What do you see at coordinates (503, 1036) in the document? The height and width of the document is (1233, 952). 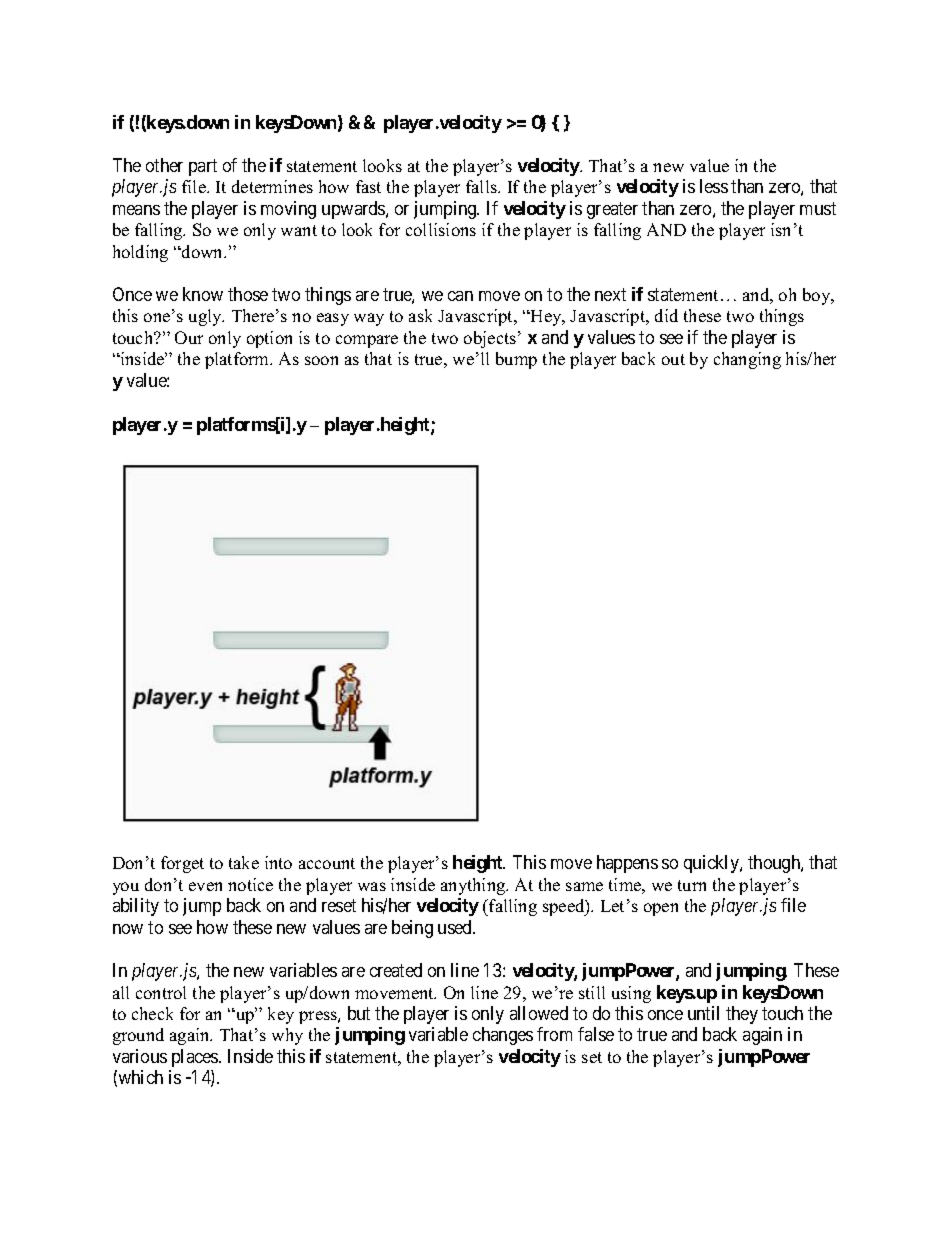 I see `changes` at bounding box center [503, 1036].
